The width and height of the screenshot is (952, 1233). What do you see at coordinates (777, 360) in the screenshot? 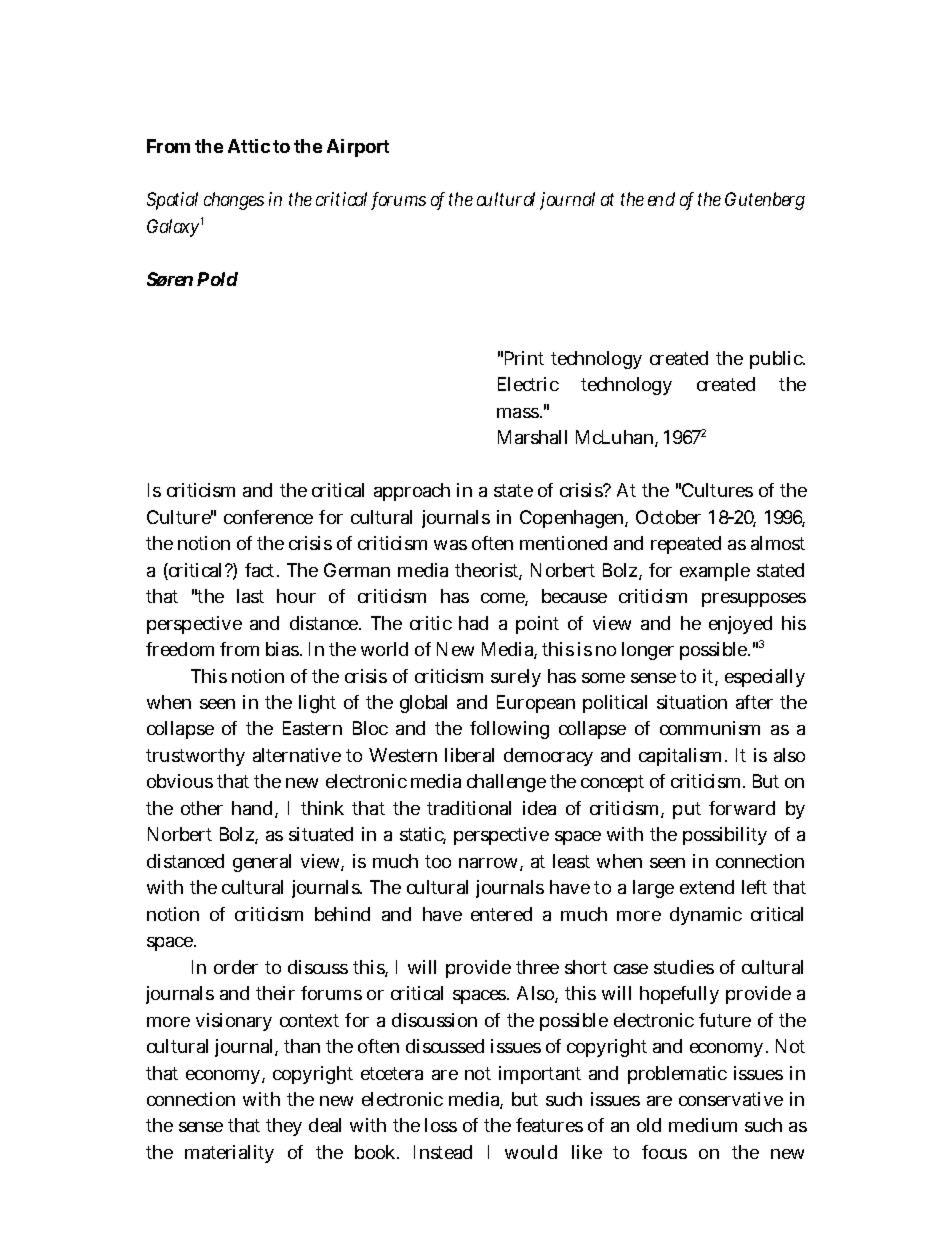
I see `public` at bounding box center [777, 360].
